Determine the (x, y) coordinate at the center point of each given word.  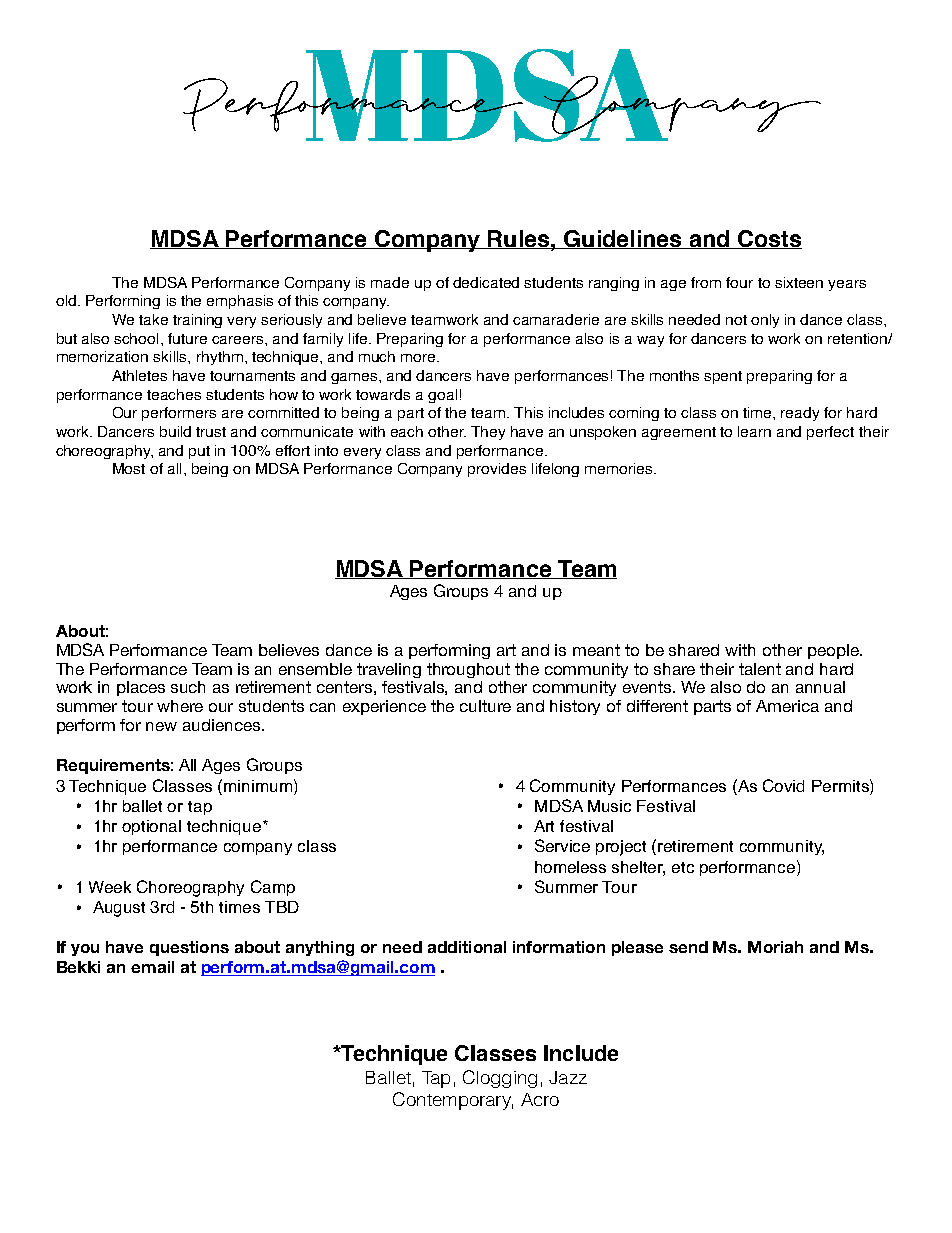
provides (497, 470)
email (152, 967)
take (153, 319)
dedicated (486, 282)
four (739, 282)
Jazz (568, 1077)
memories (620, 468)
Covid (783, 785)
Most (129, 468)
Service (562, 845)
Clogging (500, 1079)
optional (151, 827)
